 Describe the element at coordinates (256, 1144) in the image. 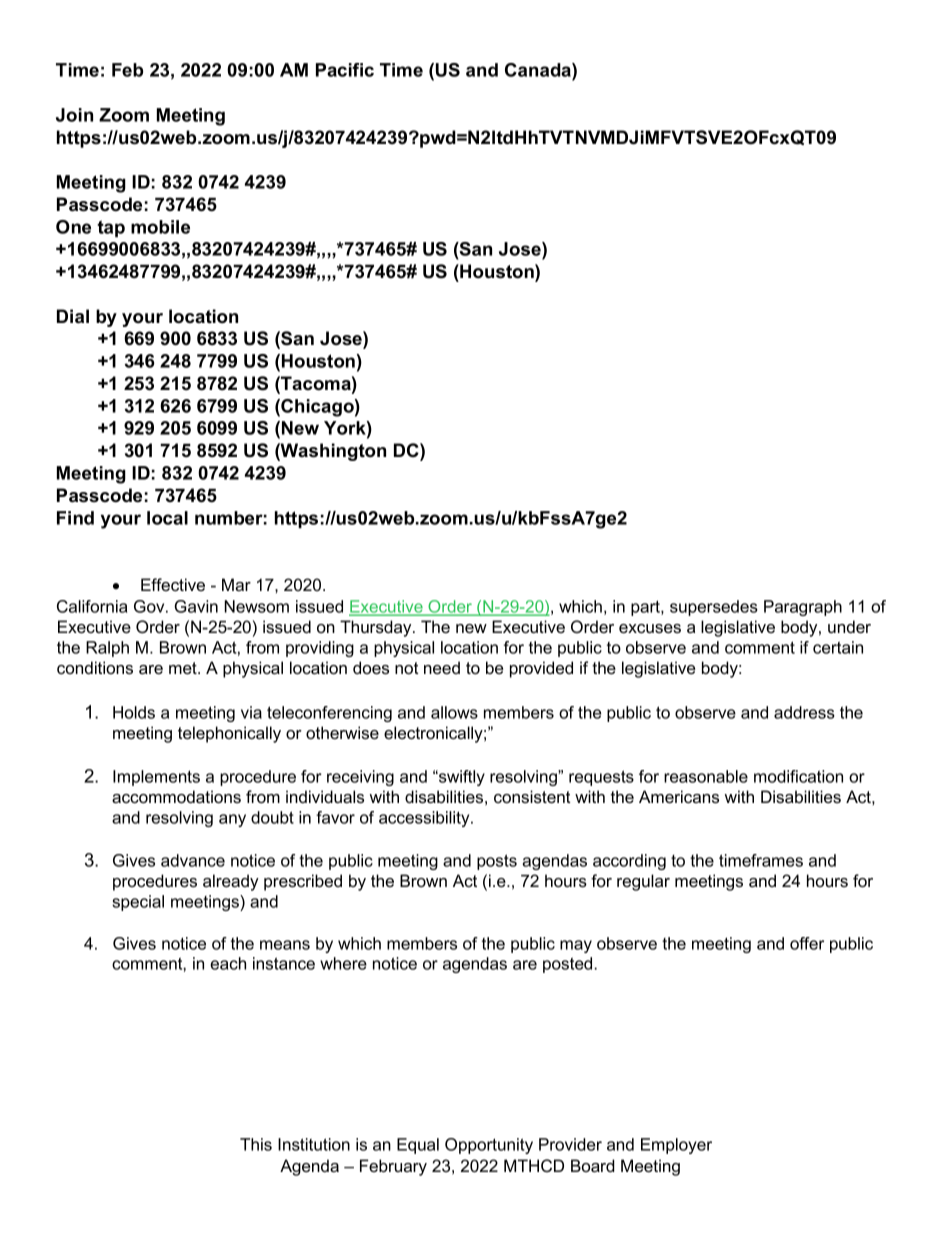

I see `This` at that location.
